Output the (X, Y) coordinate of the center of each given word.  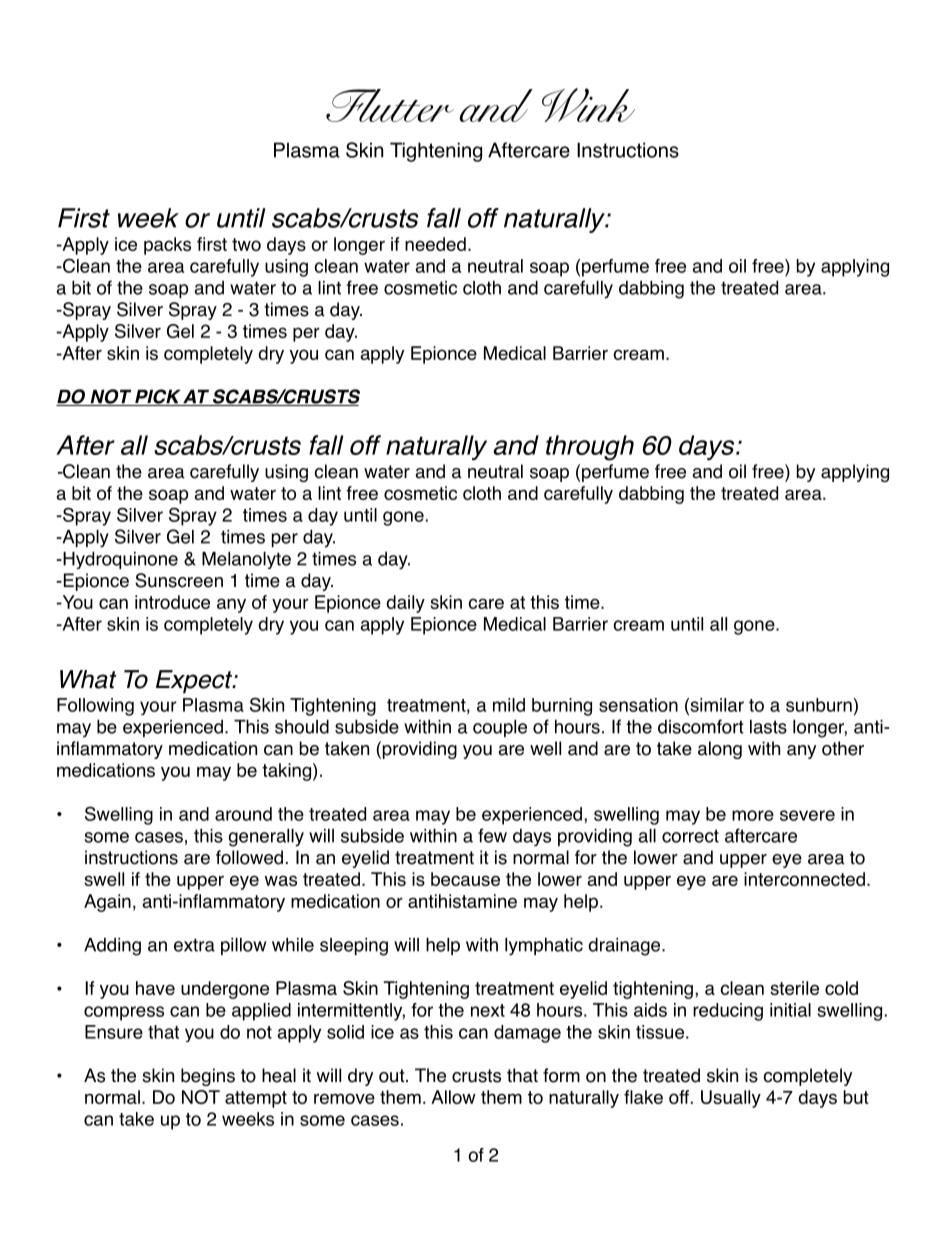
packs (167, 246)
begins (208, 1077)
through (590, 448)
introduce (172, 602)
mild (509, 705)
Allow (453, 1097)
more (753, 815)
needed (435, 244)
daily (405, 604)
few (492, 835)
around (243, 814)
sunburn (819, 705)
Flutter (390, 105)
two (246, 244)
